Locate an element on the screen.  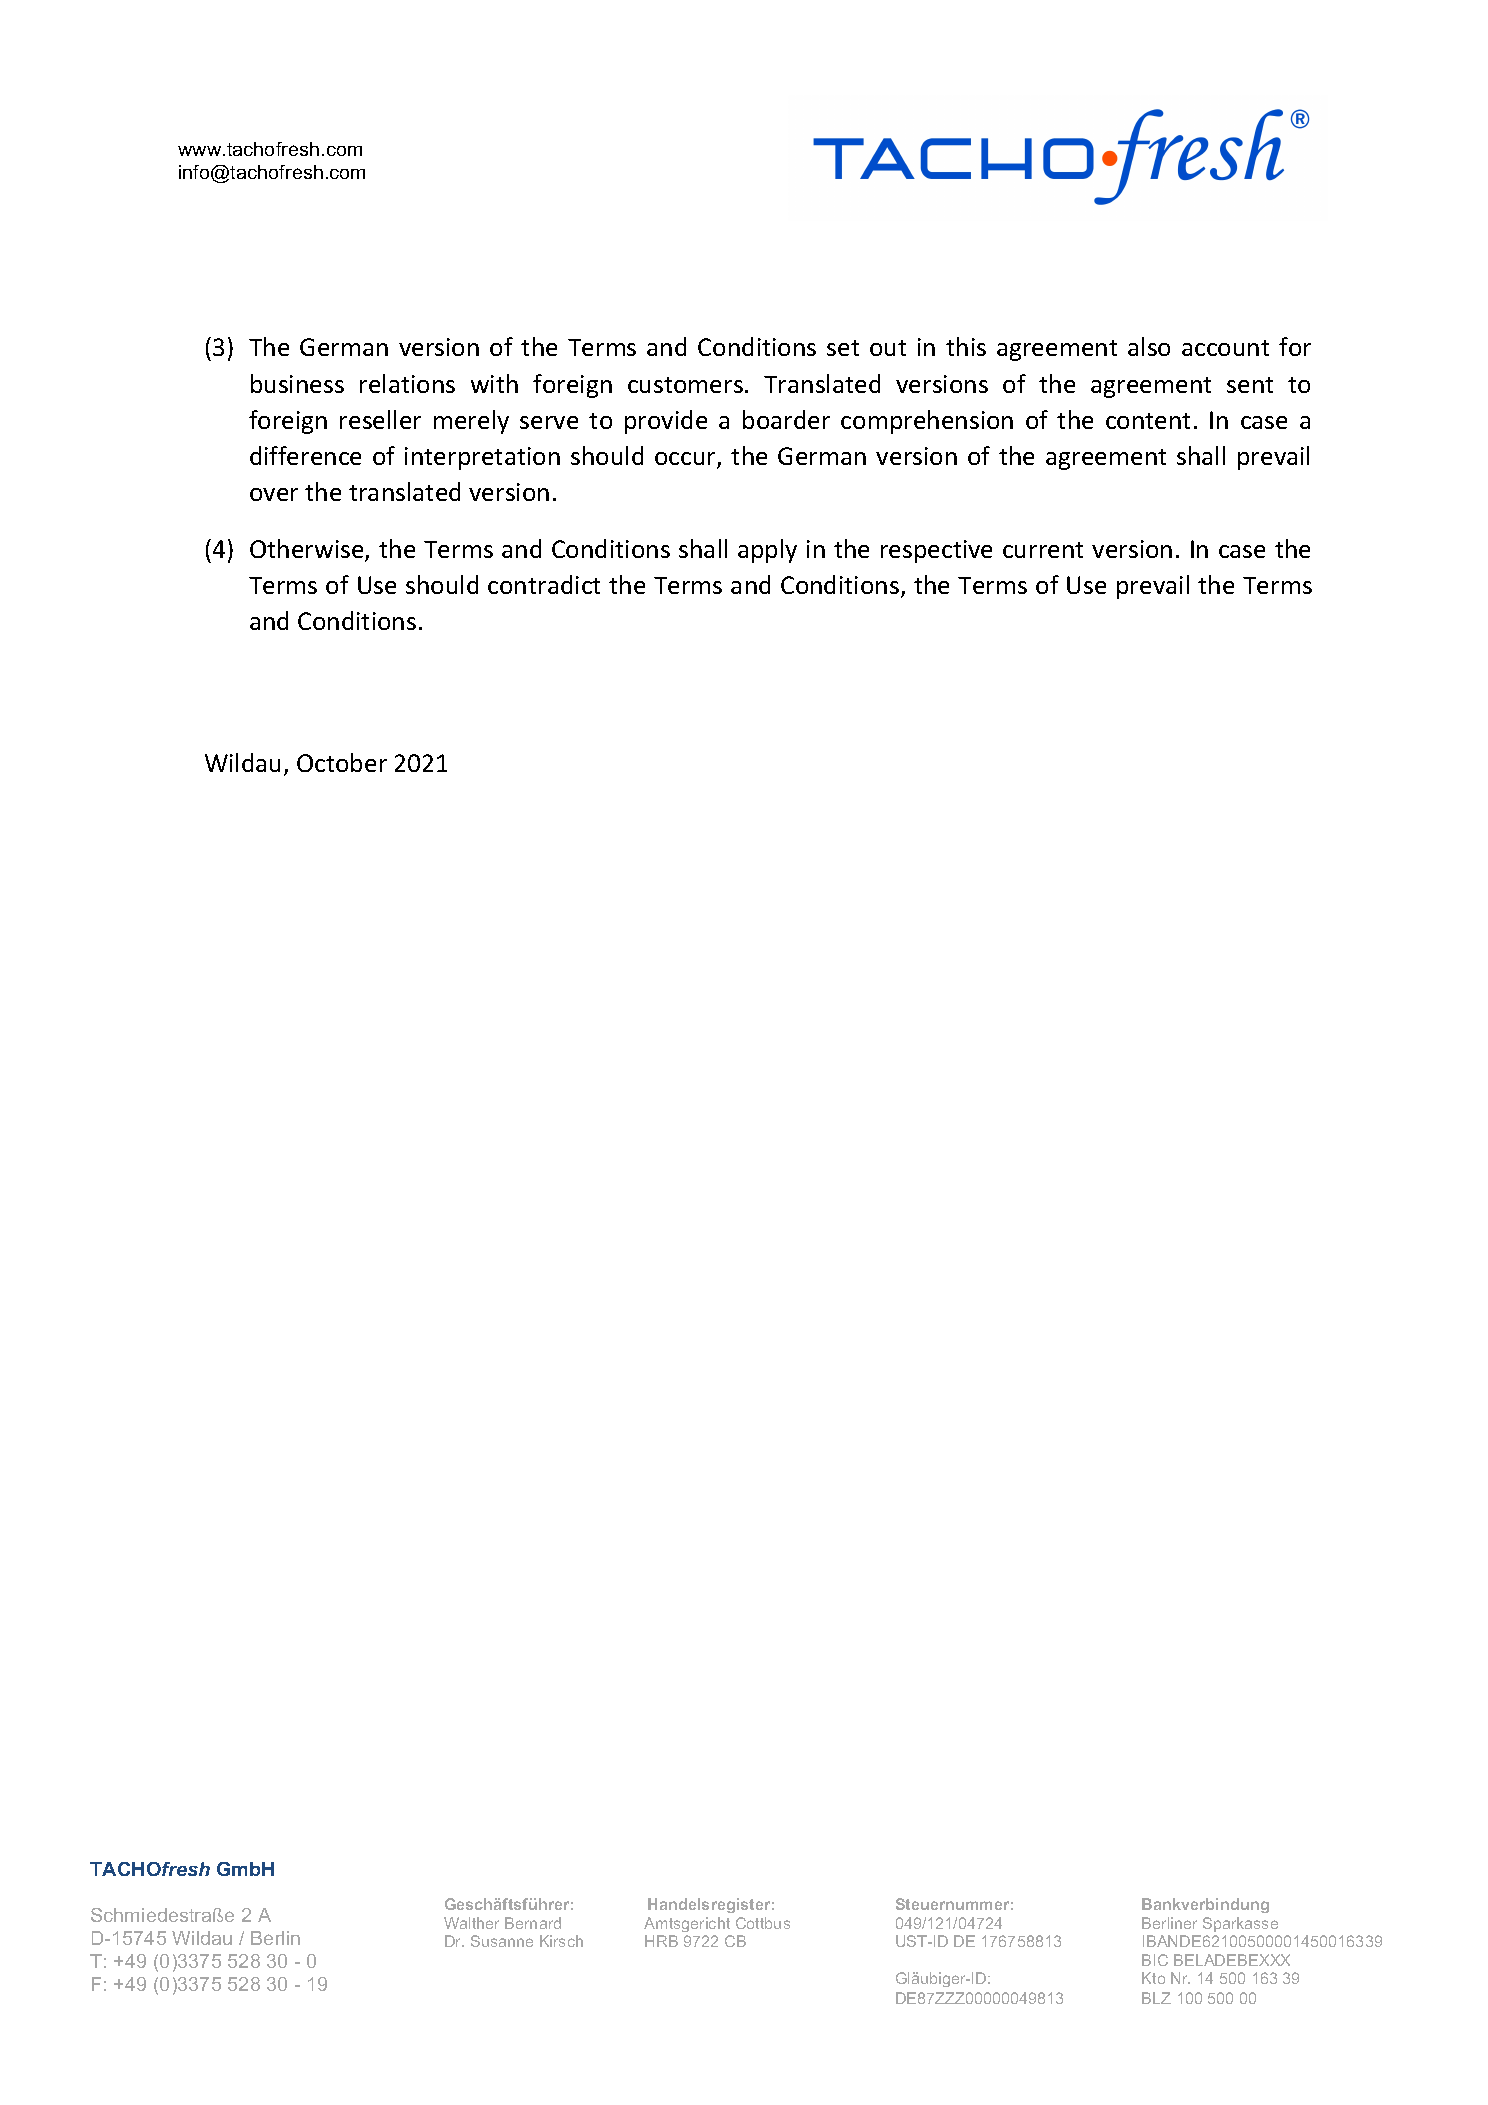
content is located at coordinates (1148, 421).
